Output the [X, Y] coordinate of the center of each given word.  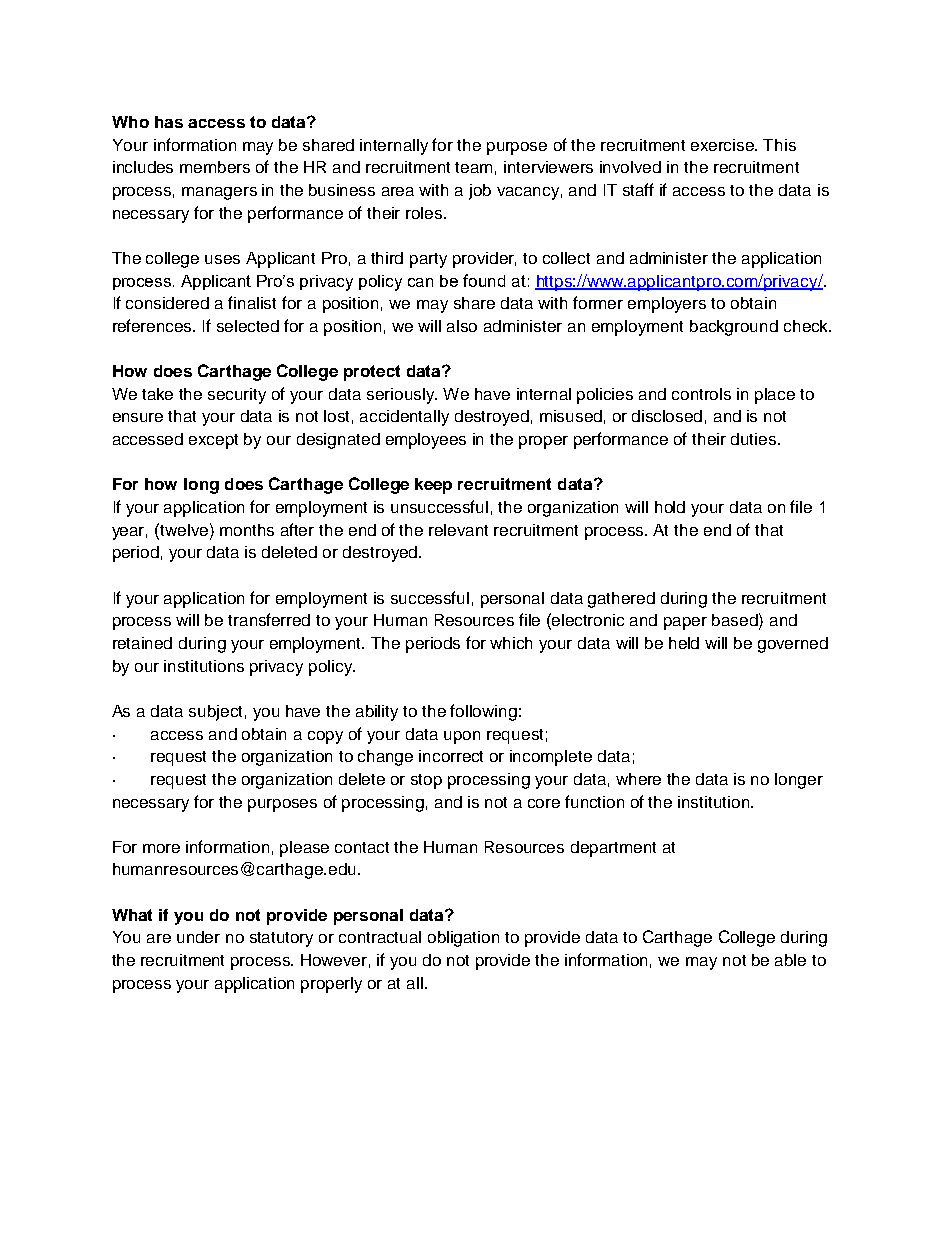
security [237, 396]
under [198, 937]
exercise [724, 145]
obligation [463, 939]
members [215, 167]
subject [215, 713]
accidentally [404, 418]
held [684, 643]
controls [701, 394]
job [480, 192]
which [511, 643]
